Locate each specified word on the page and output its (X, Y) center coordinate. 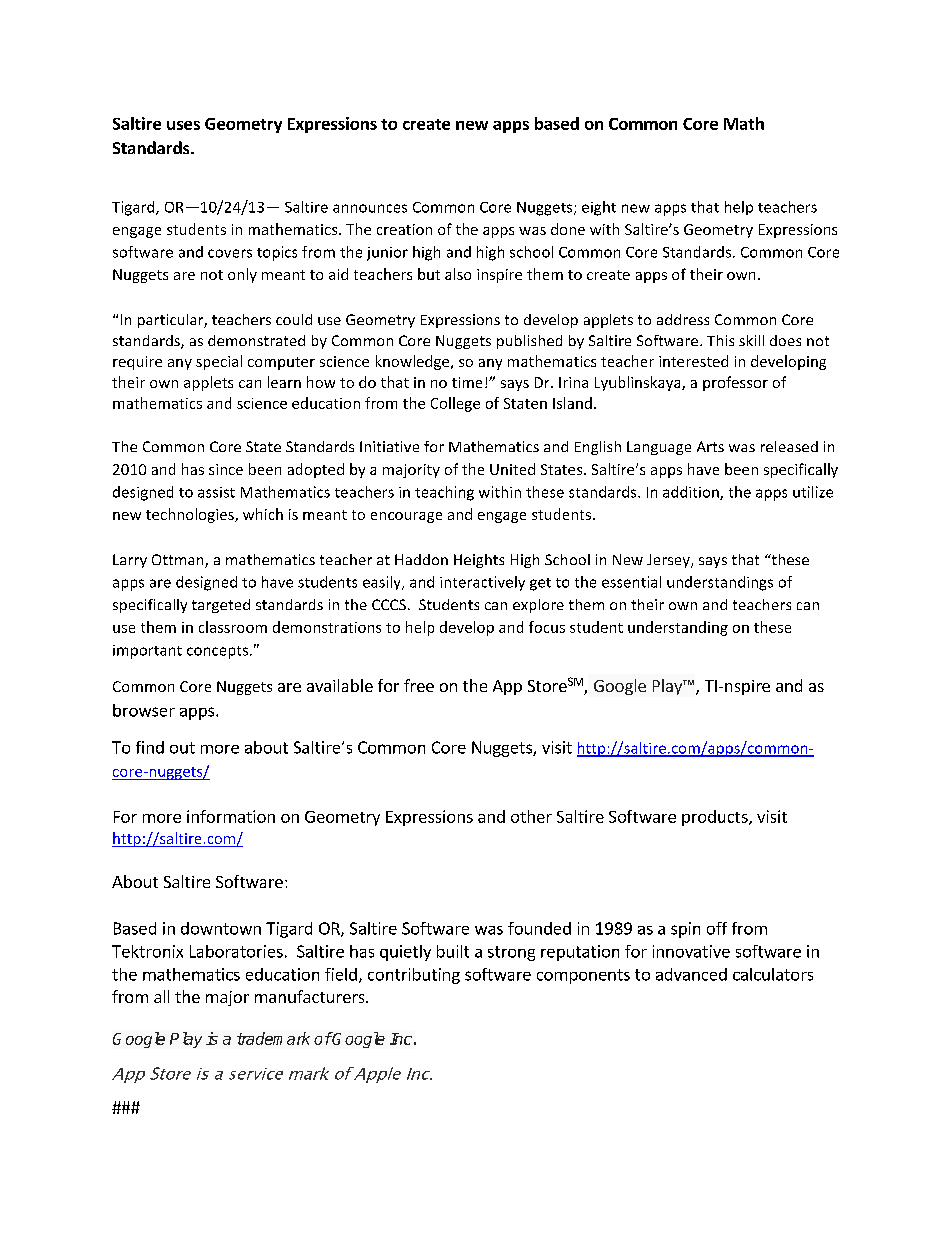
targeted (221, 606)
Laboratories (236, 951)
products (716, 818)
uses (183, 125)
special (219, 362)
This (720, 340)
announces (370, 208)
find (150, 747)
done (568, 229)
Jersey (669, 561)
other (531, 816)
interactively (482, 583)
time (467, 382)
